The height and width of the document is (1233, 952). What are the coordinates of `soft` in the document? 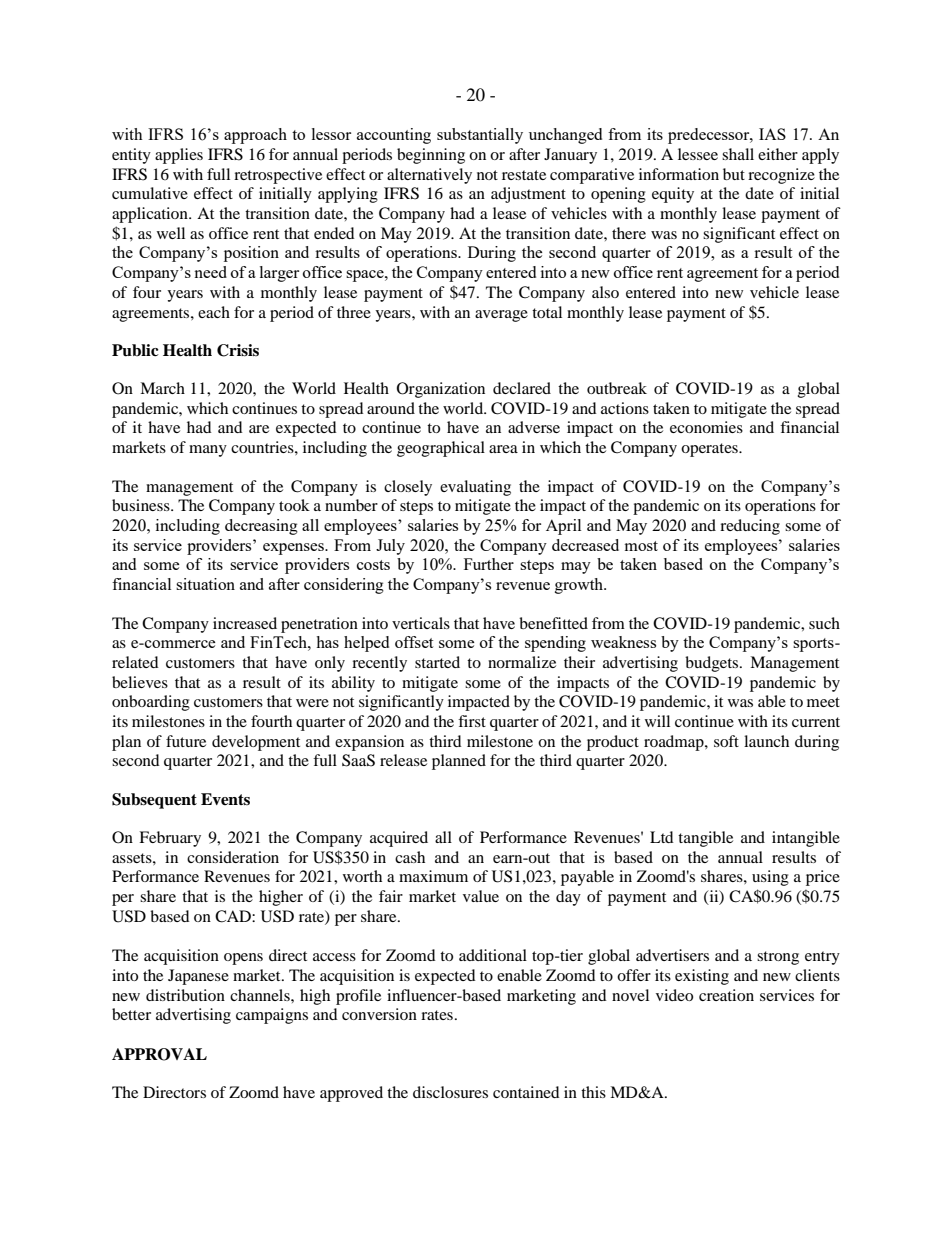 It's located at (726, 741).
